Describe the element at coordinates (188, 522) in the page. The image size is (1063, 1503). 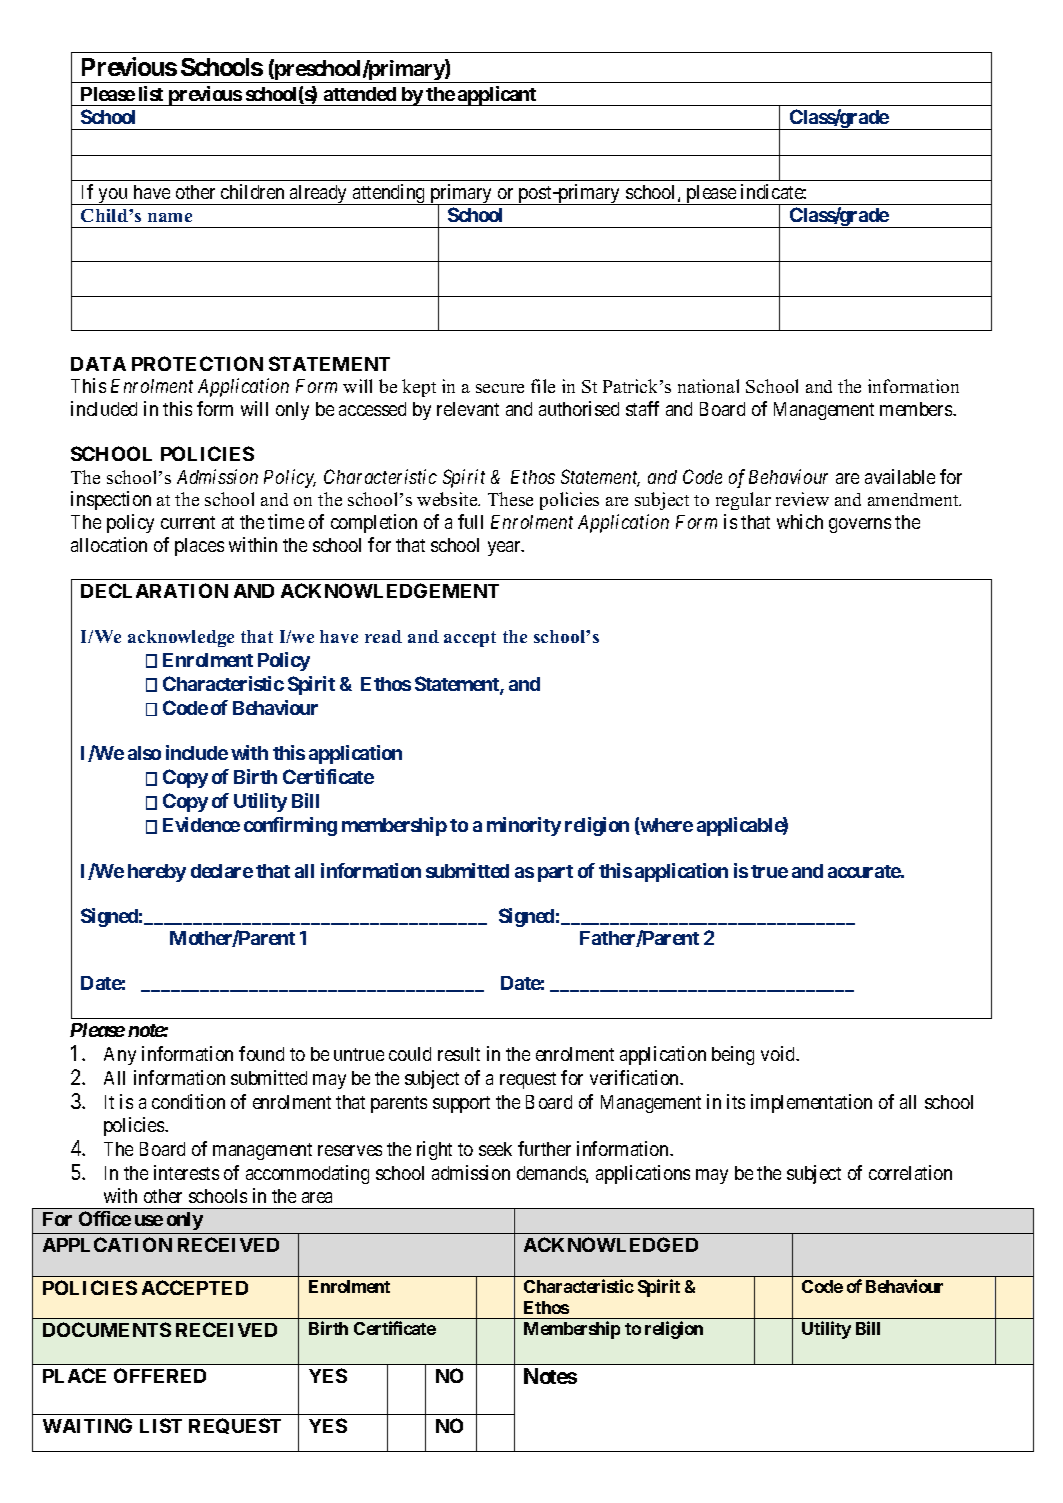
I see `current` at that location.
